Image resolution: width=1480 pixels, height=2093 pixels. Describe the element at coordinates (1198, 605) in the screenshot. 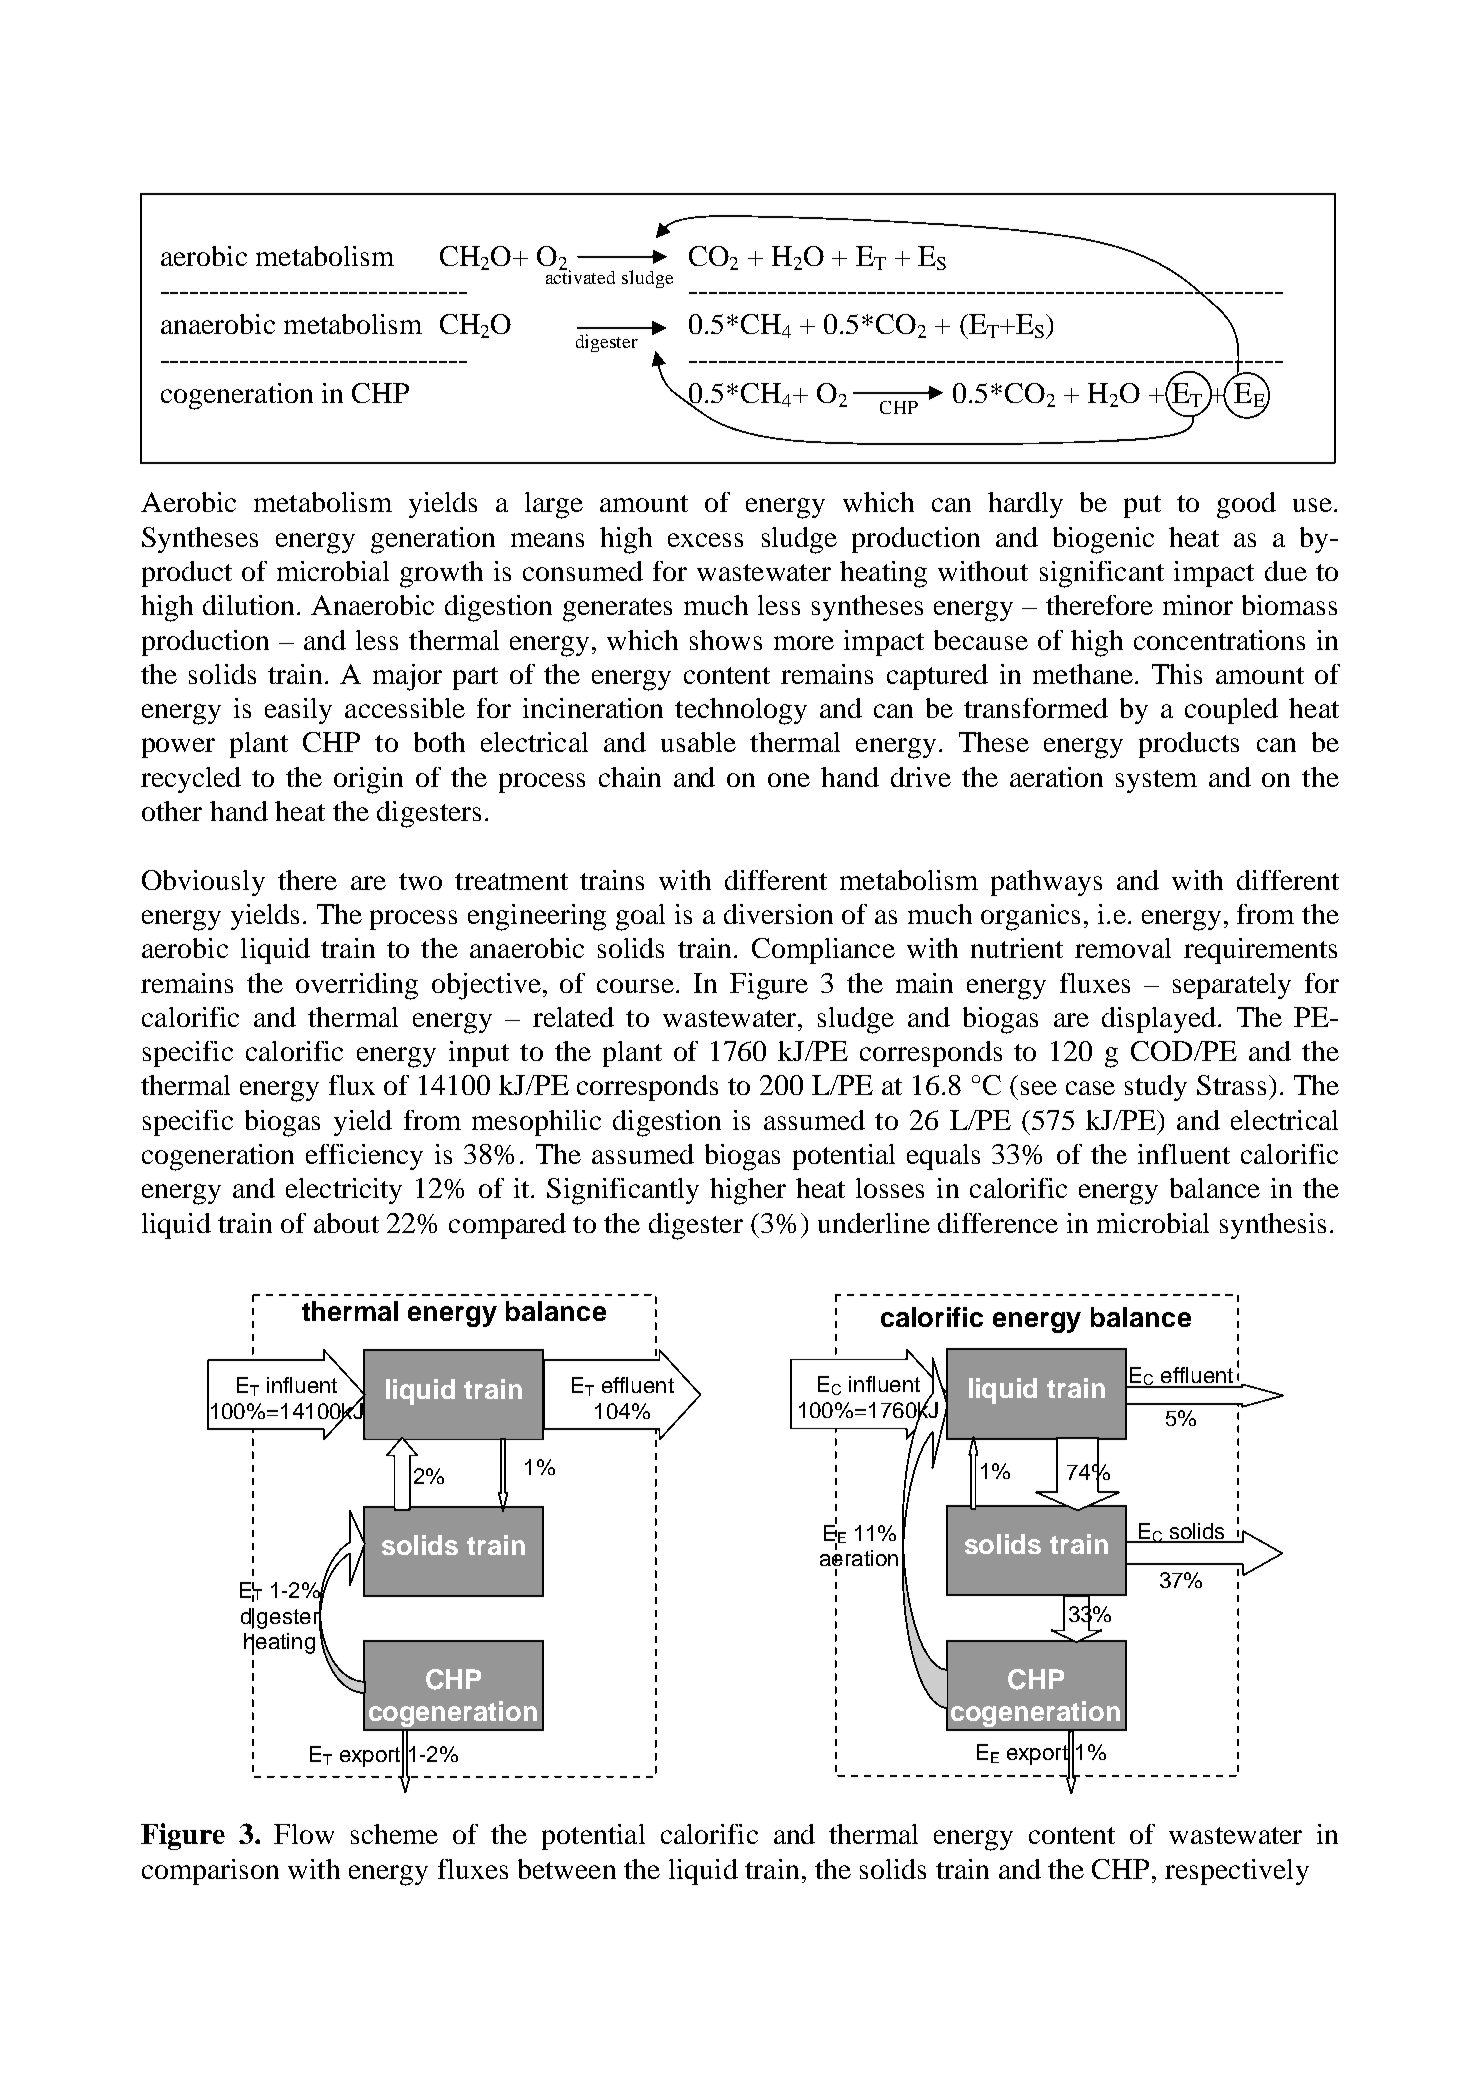

I see `minor` at that location.
